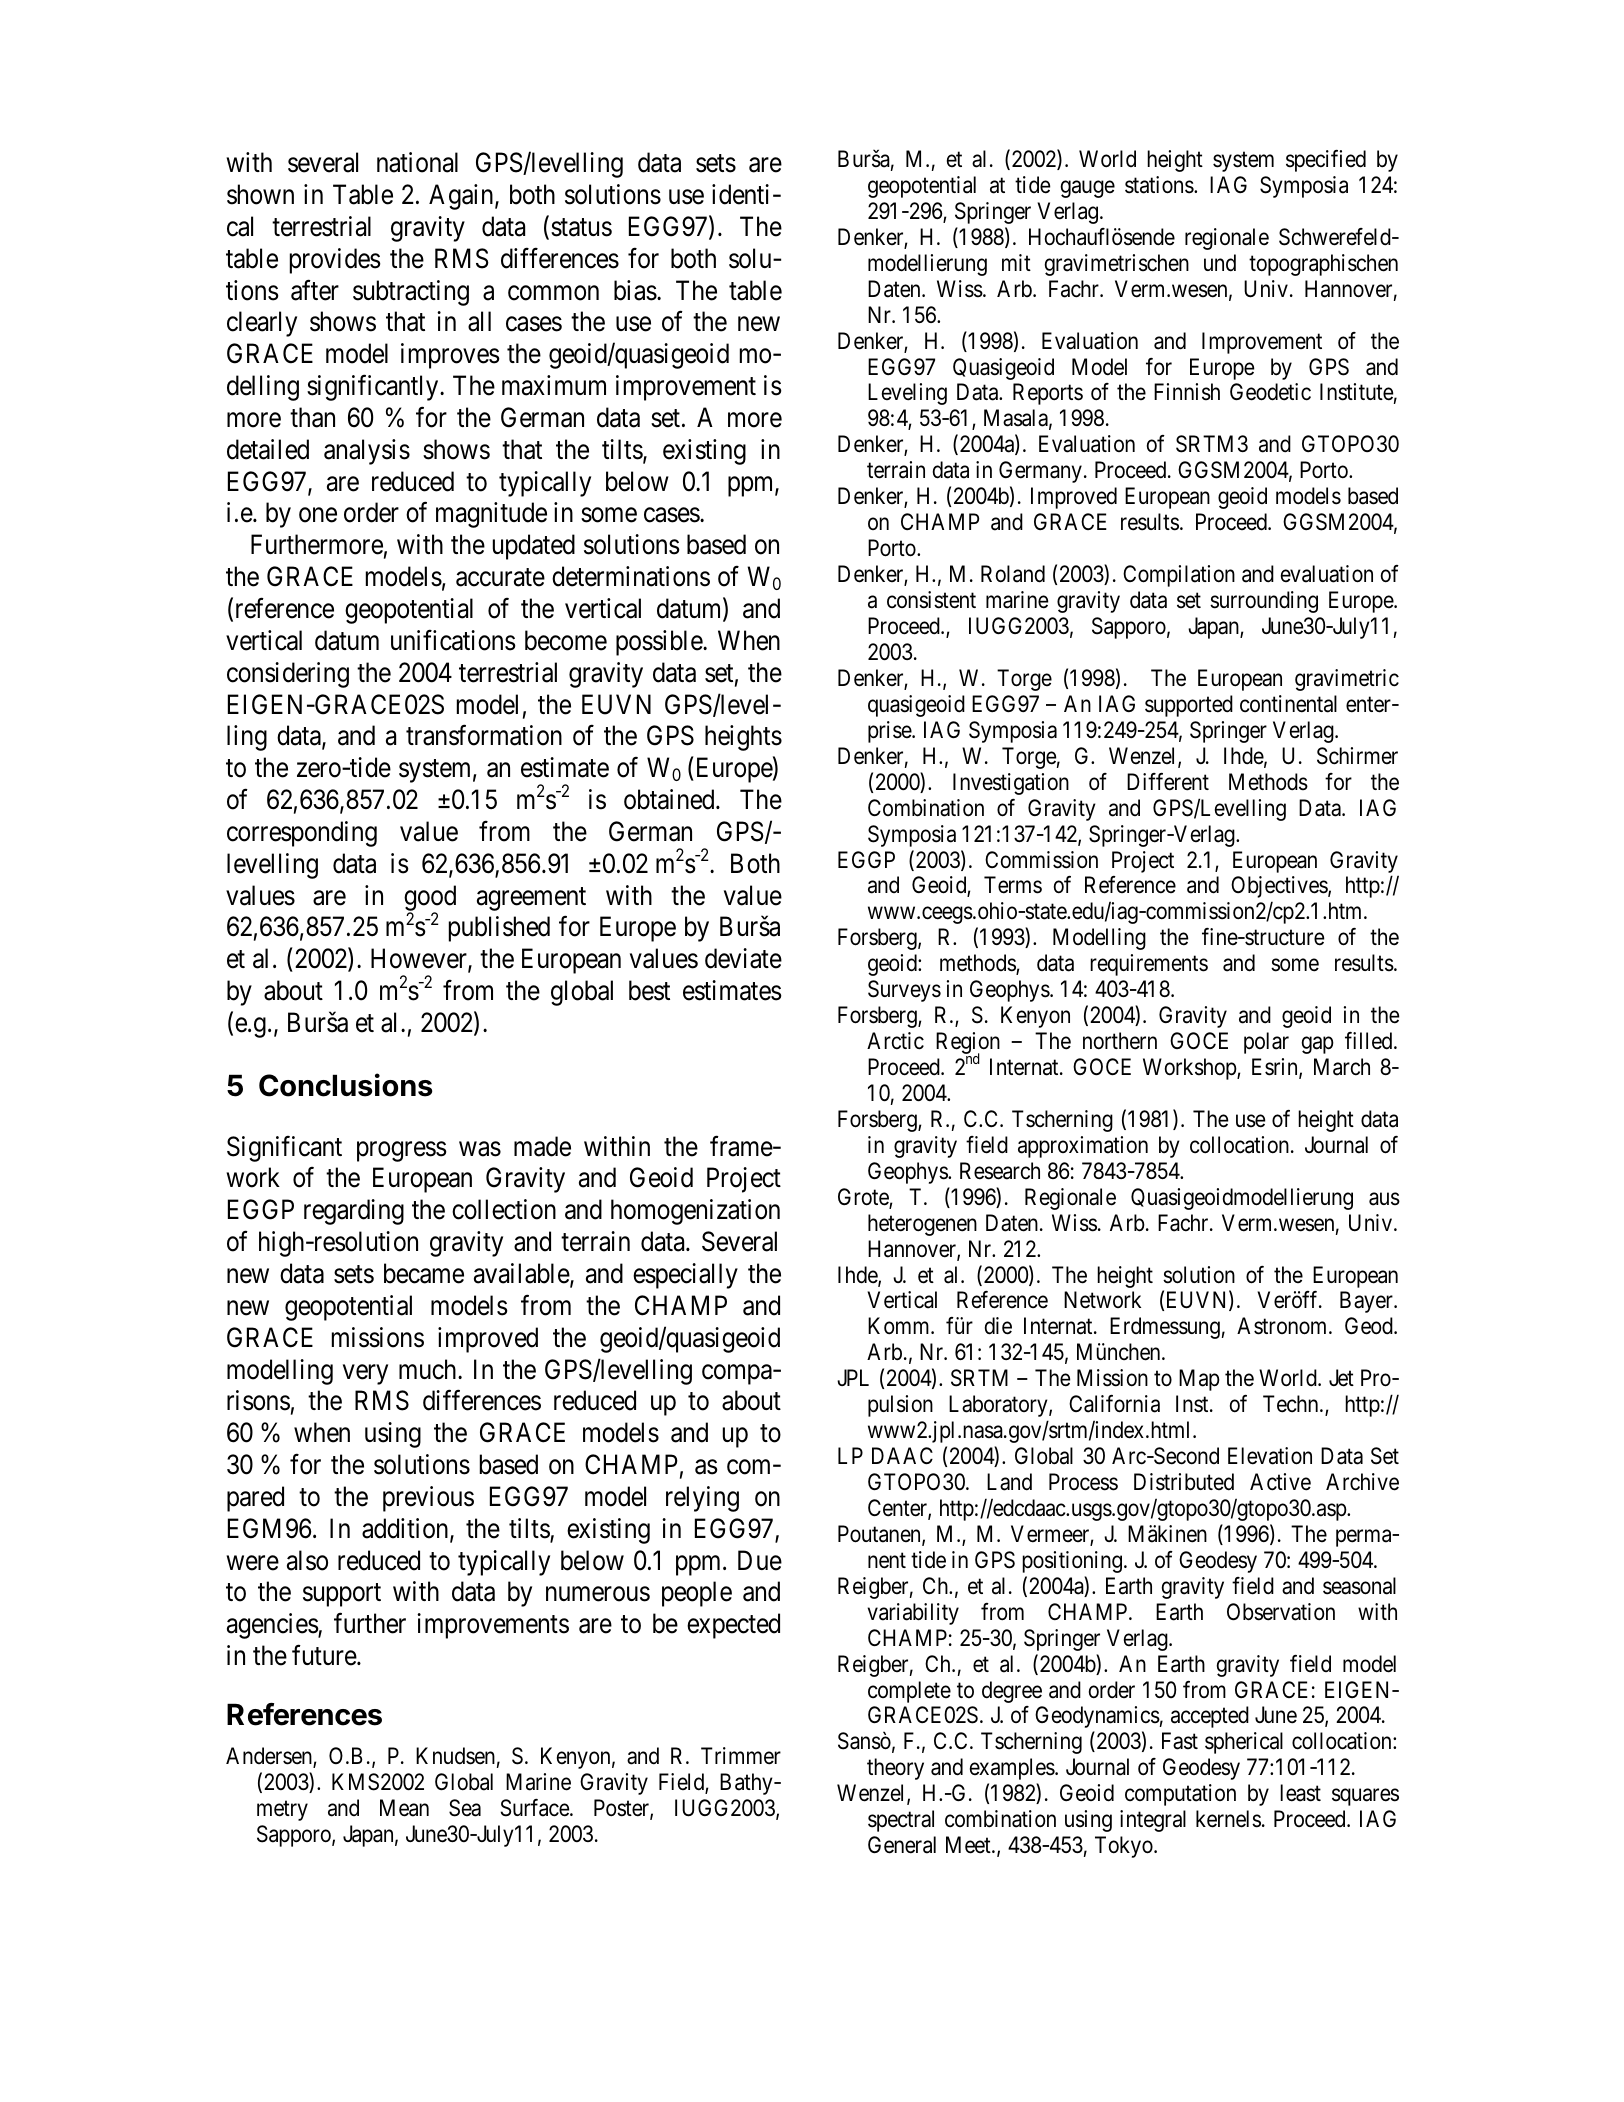 The image size is (1624, 2102). Describe the element at coordinates (702, 1499) in the screenshot. I see `relying` at that location.
